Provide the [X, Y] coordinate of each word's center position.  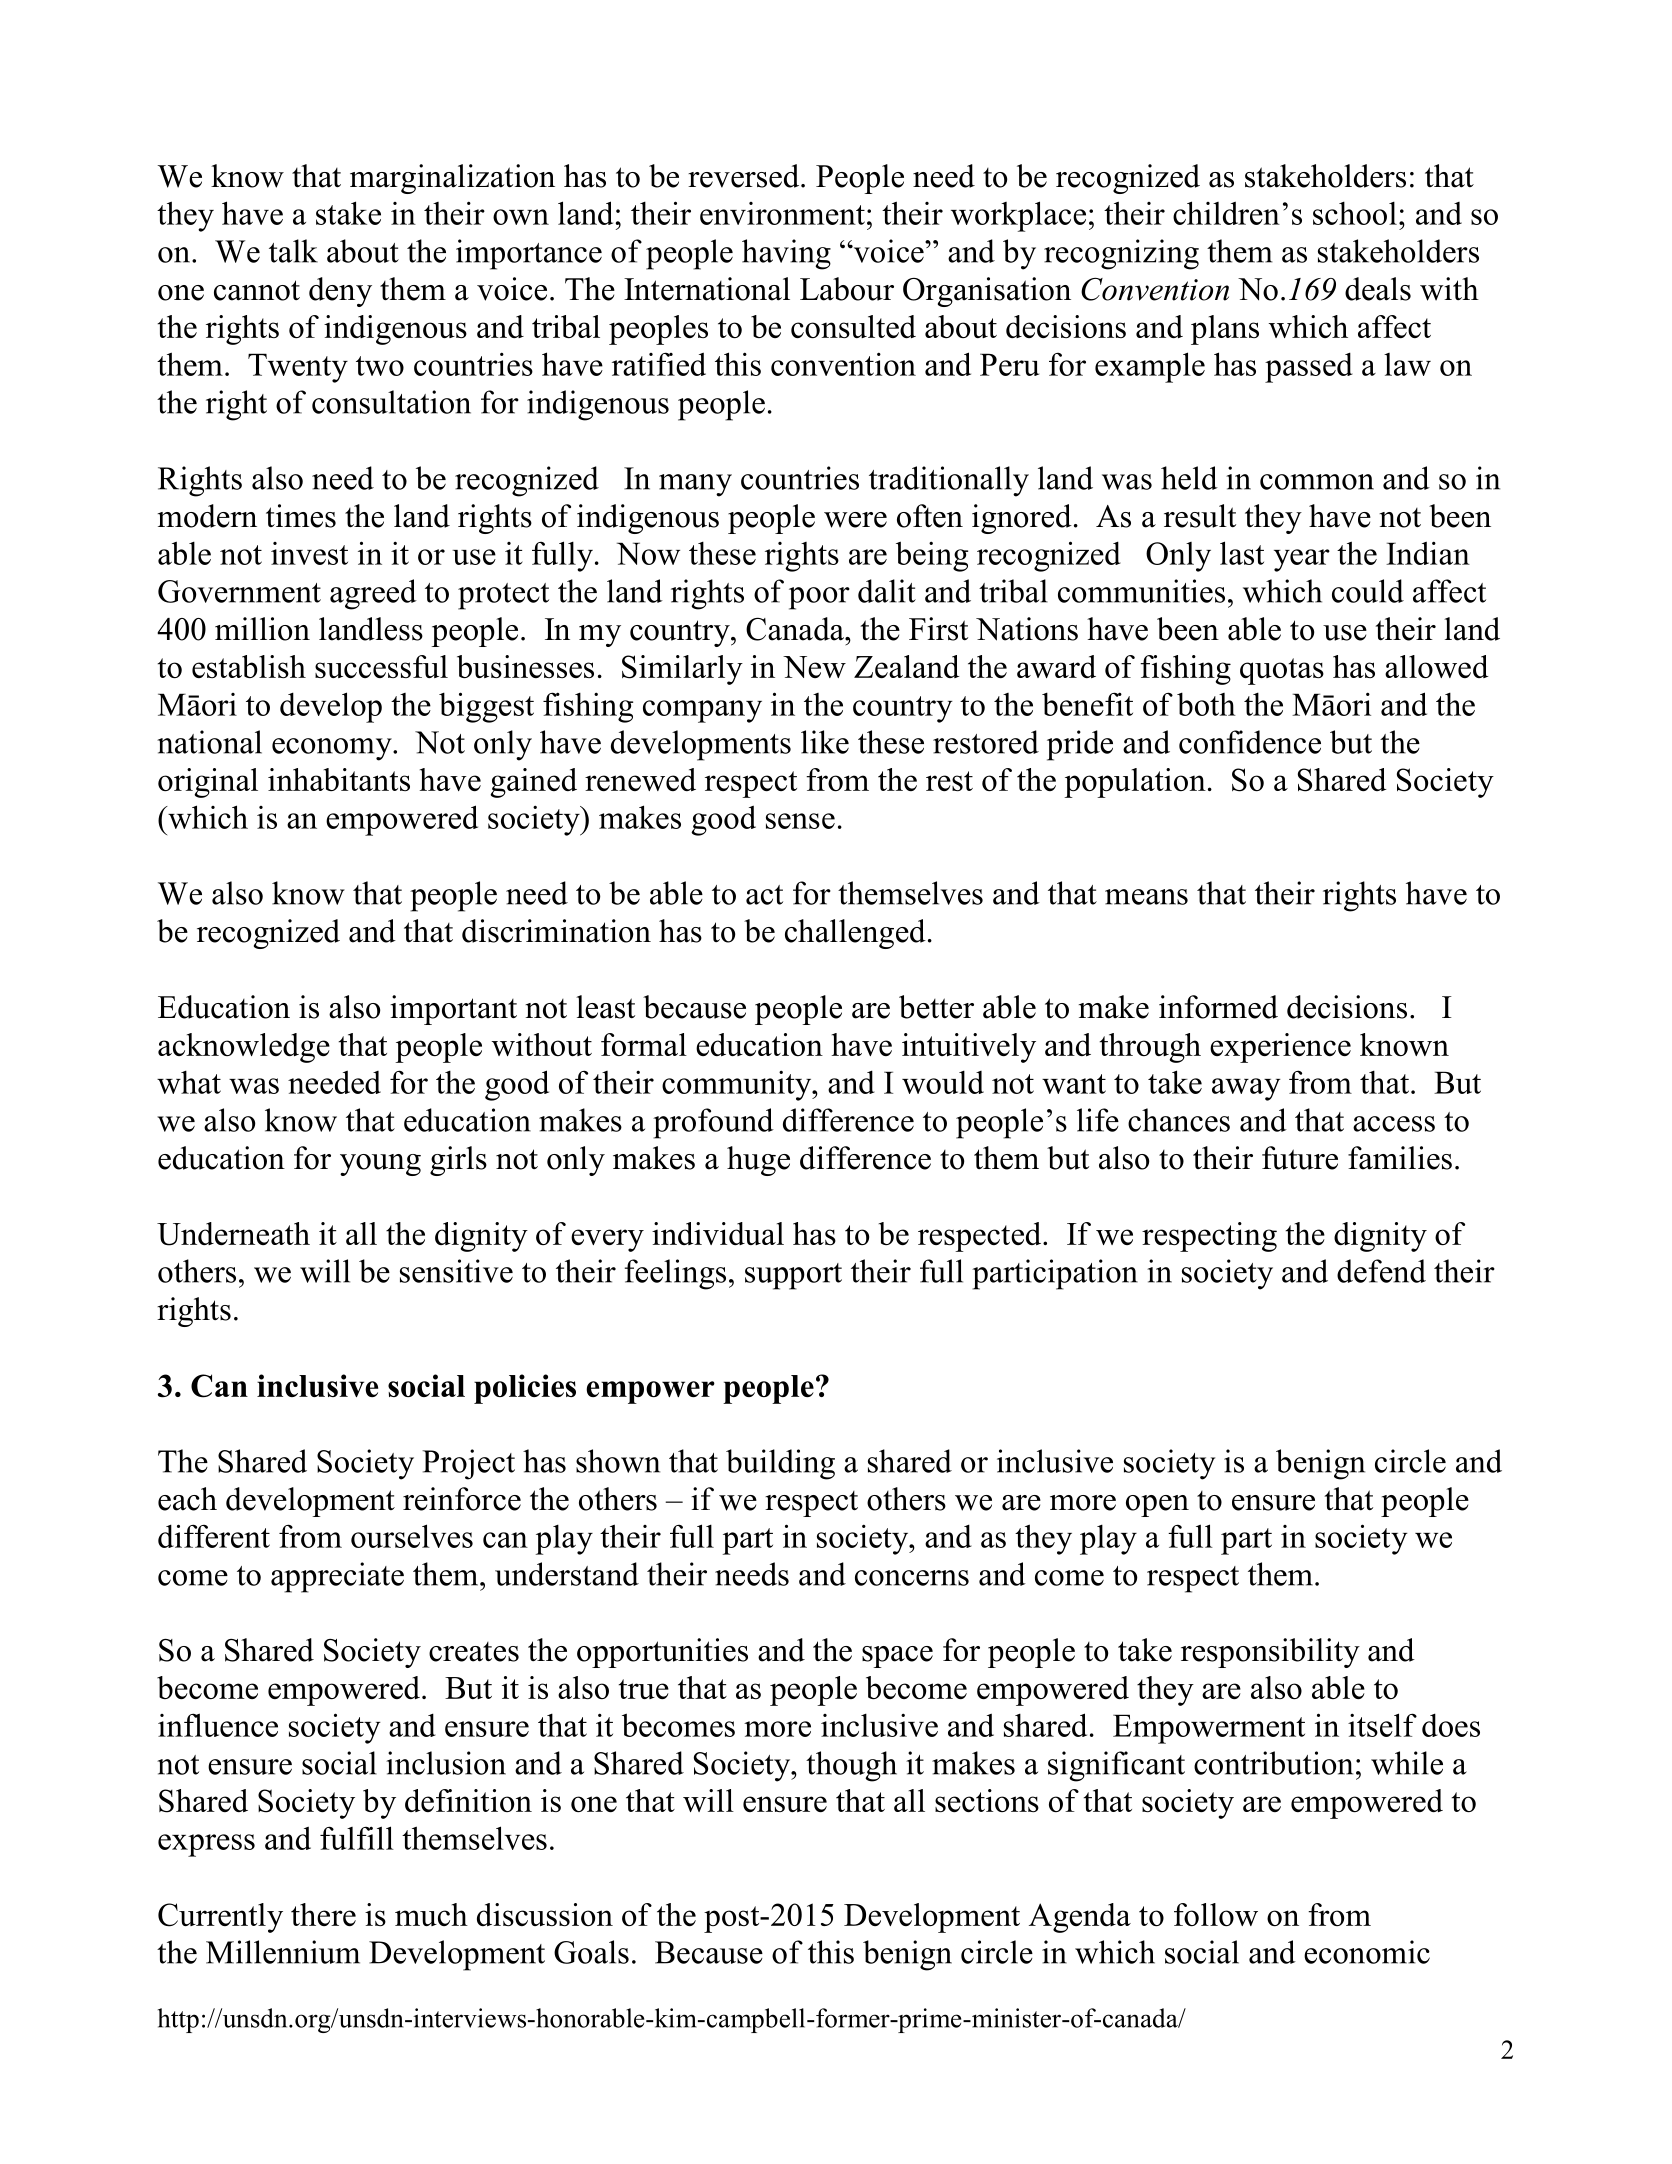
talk [293, 251]
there [323, 1914]
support [793, 1276]
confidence [1250, 742]
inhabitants [339, 779]
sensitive [456, 1271]
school [1355, 213]
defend [1381, 1271]
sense [800, 821]
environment [782, 213]
